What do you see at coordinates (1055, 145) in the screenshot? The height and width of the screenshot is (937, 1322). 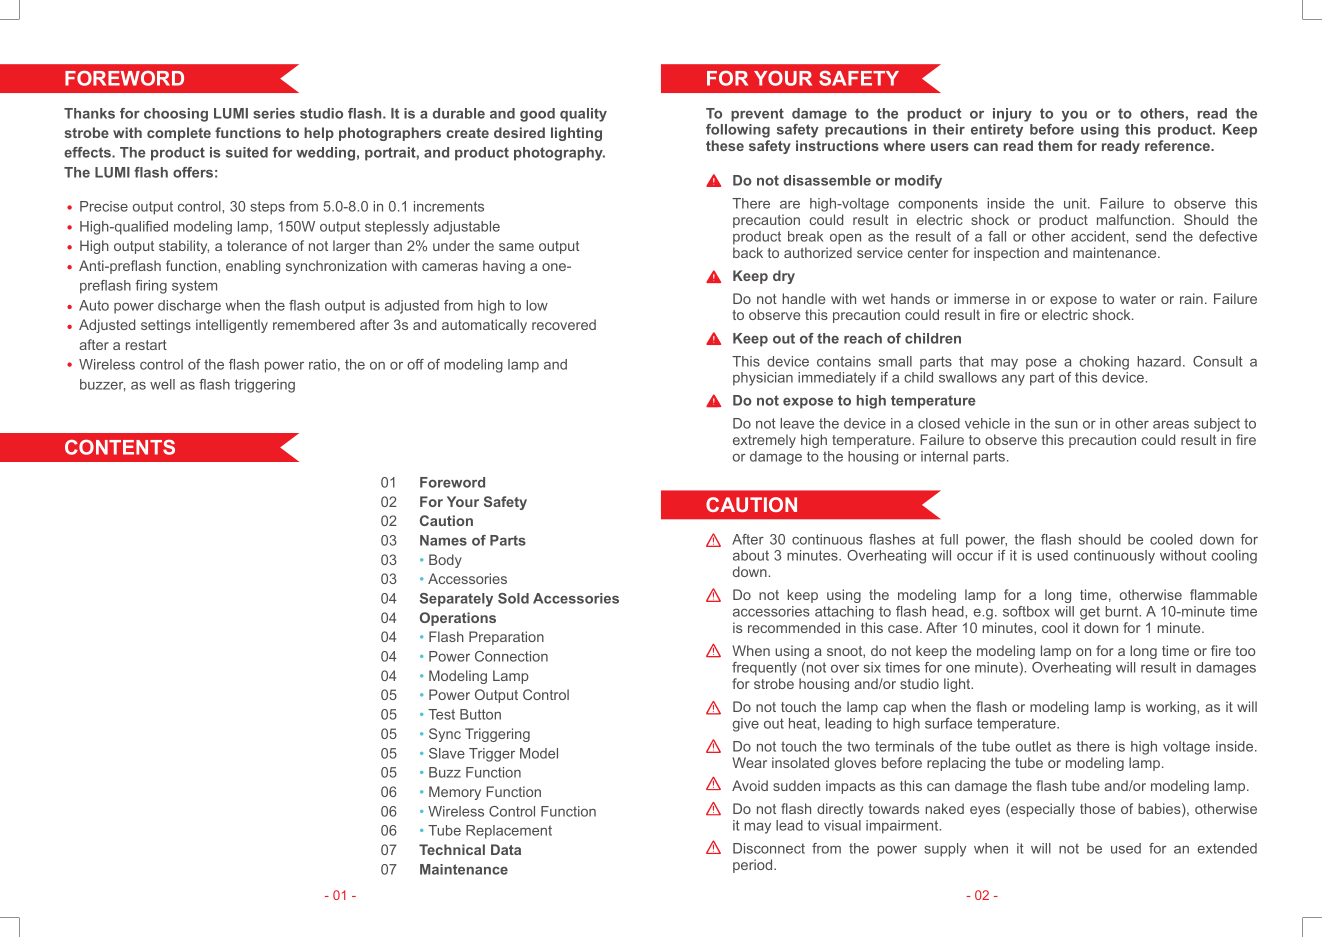 I see `them` at bounding box center [1055, 145].
